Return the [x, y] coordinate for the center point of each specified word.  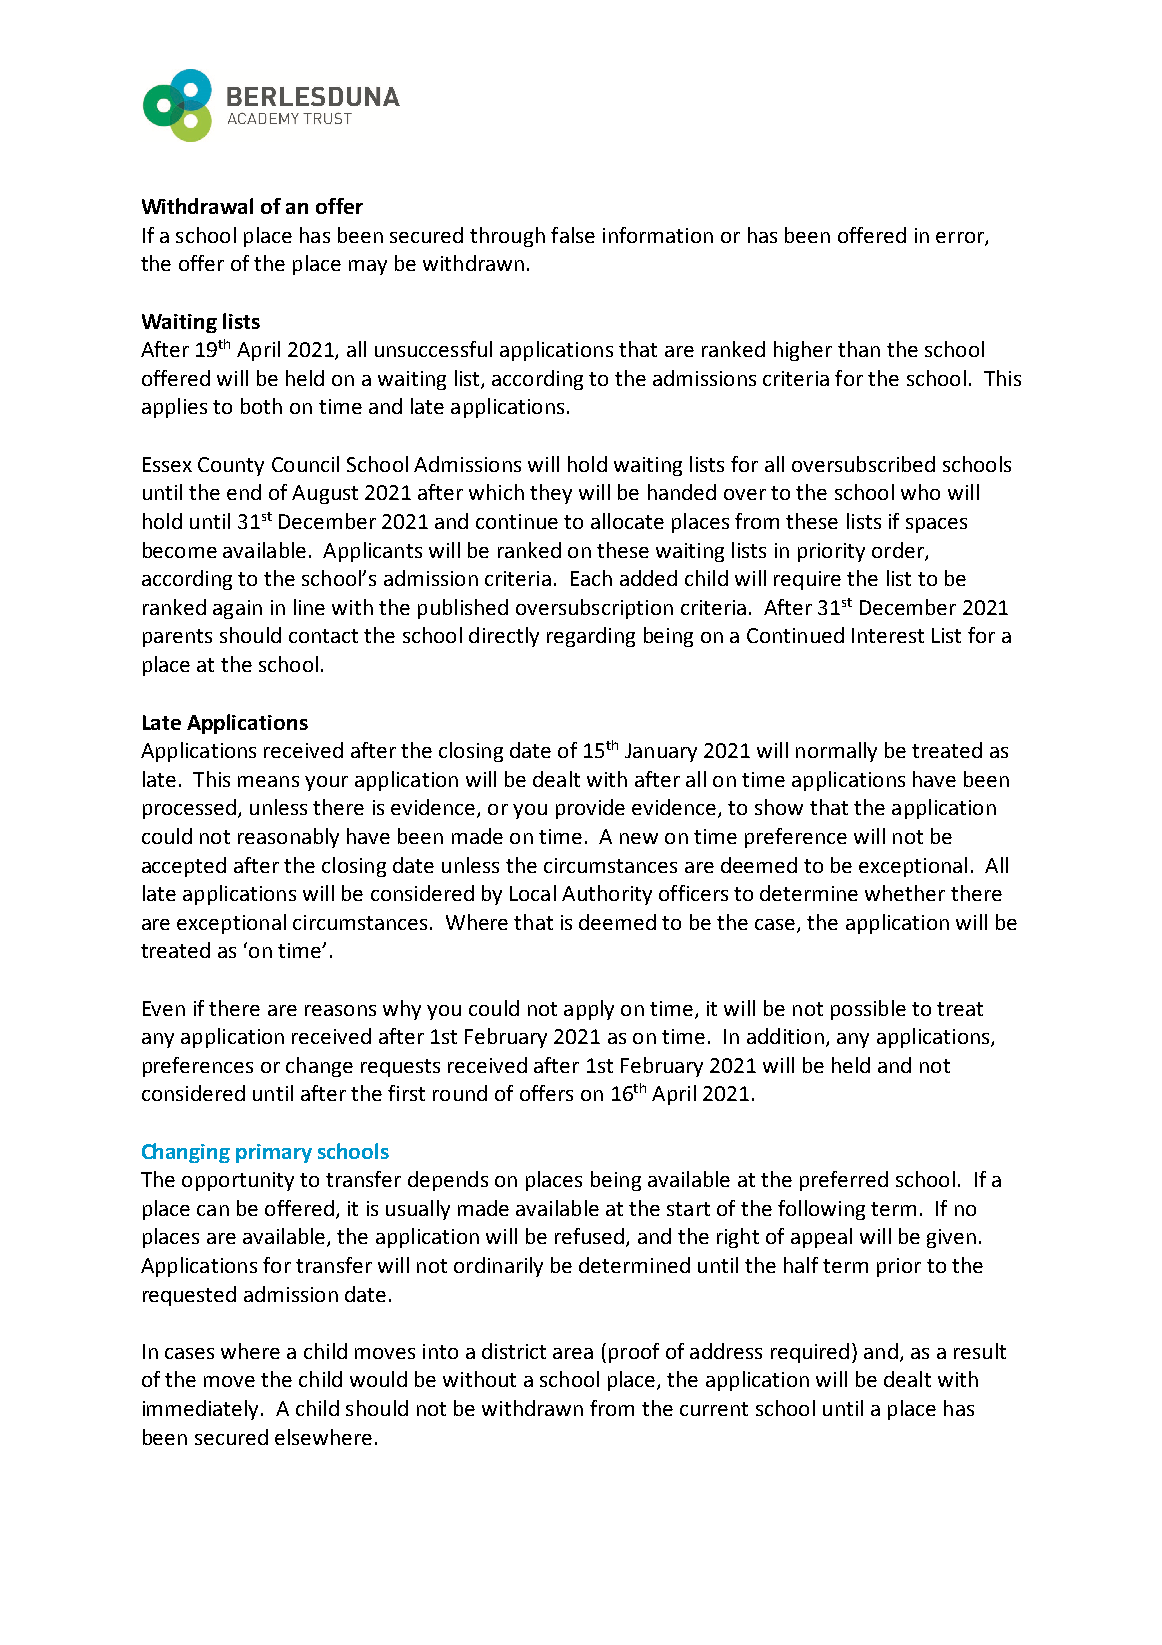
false [573, 235]
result [980, 1351]
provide [590, 809]
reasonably [288, 838]
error [961, 239]
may [368, 267]
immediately [202, 1410]
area [573, 1353]
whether [905, 893]
